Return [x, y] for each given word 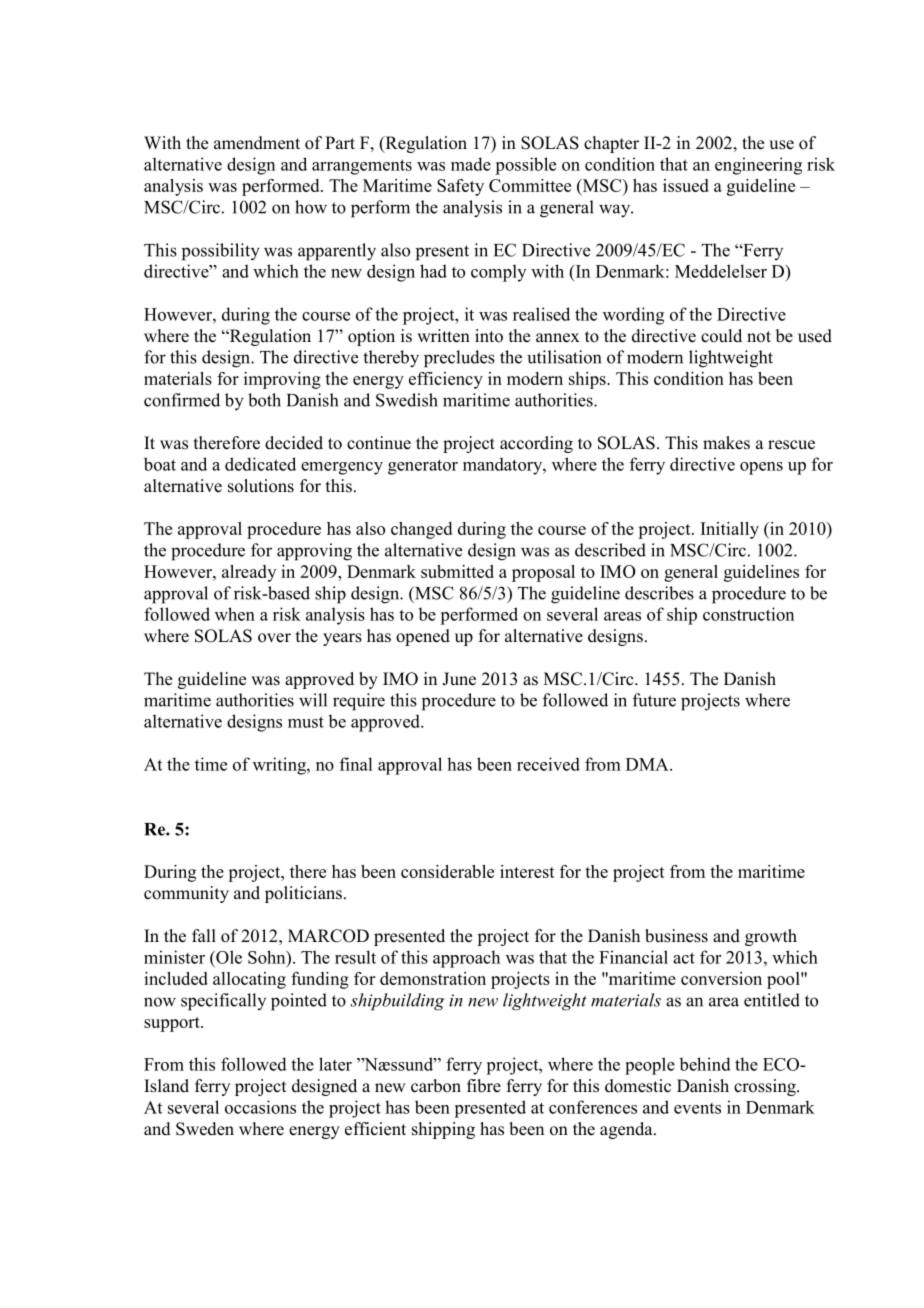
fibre [484, 1086]
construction [748, 614]
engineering [758, 166]
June [459, 679]
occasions [260, 1107]
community [186, 894]
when [235, 614]
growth [771, 937]
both [264, 400]
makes [726, 443]
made [471, 164]
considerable [447, 871]
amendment [257, 143]
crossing [766, 1087]
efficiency [446, 380]
